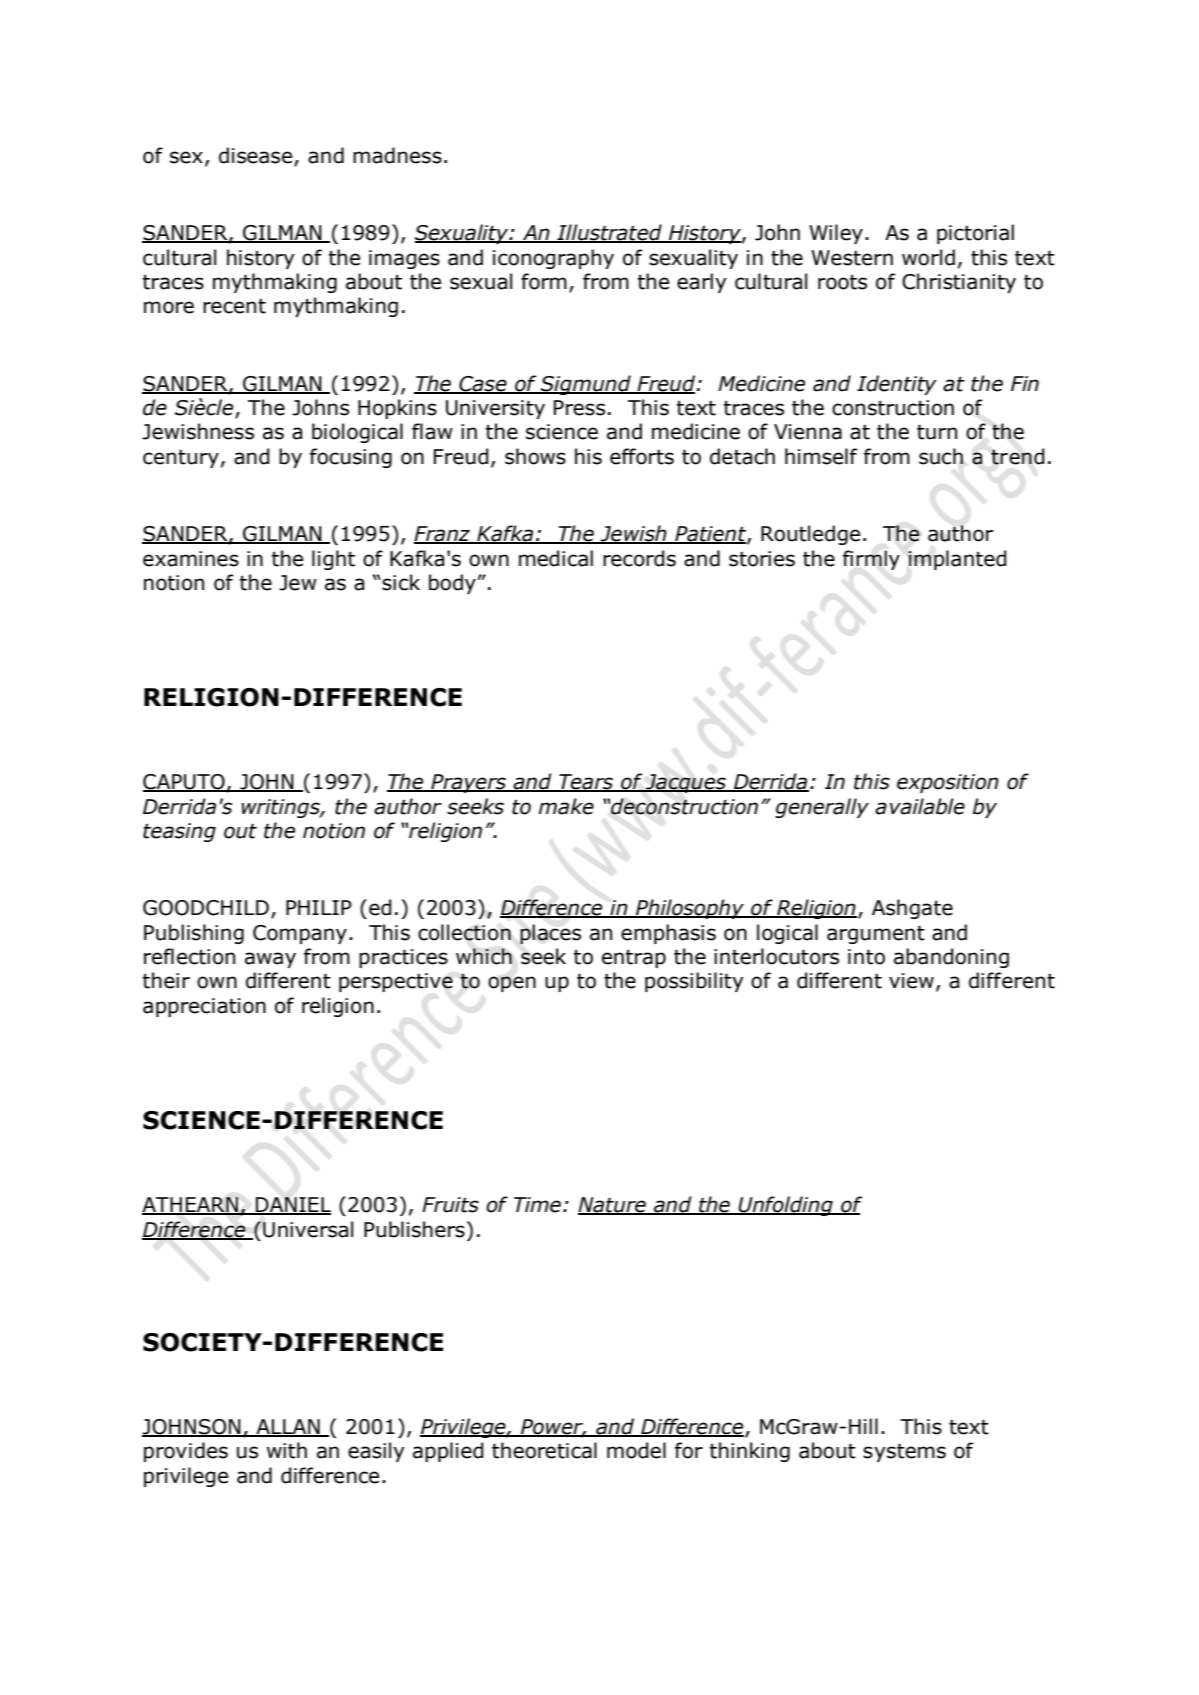 The width and height of the page is (1199, 1695). What do you see at coordinates (920, 806) in the page?
I see `available` at bounding box center [920, 806].
